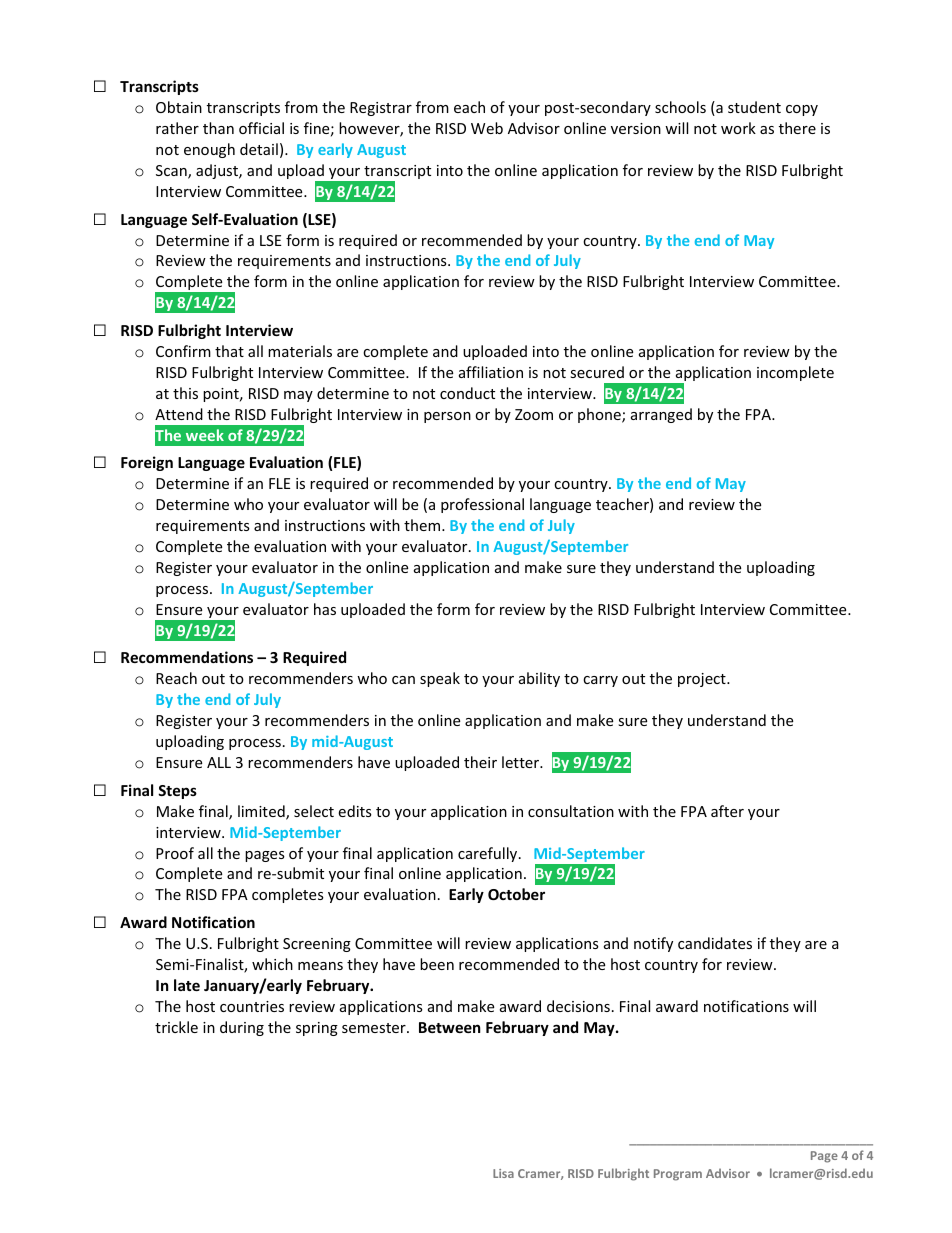  What do you see at coordinates (242, 1028) in the screenshot?
I see `during` at bounding box center [242, 1028].
